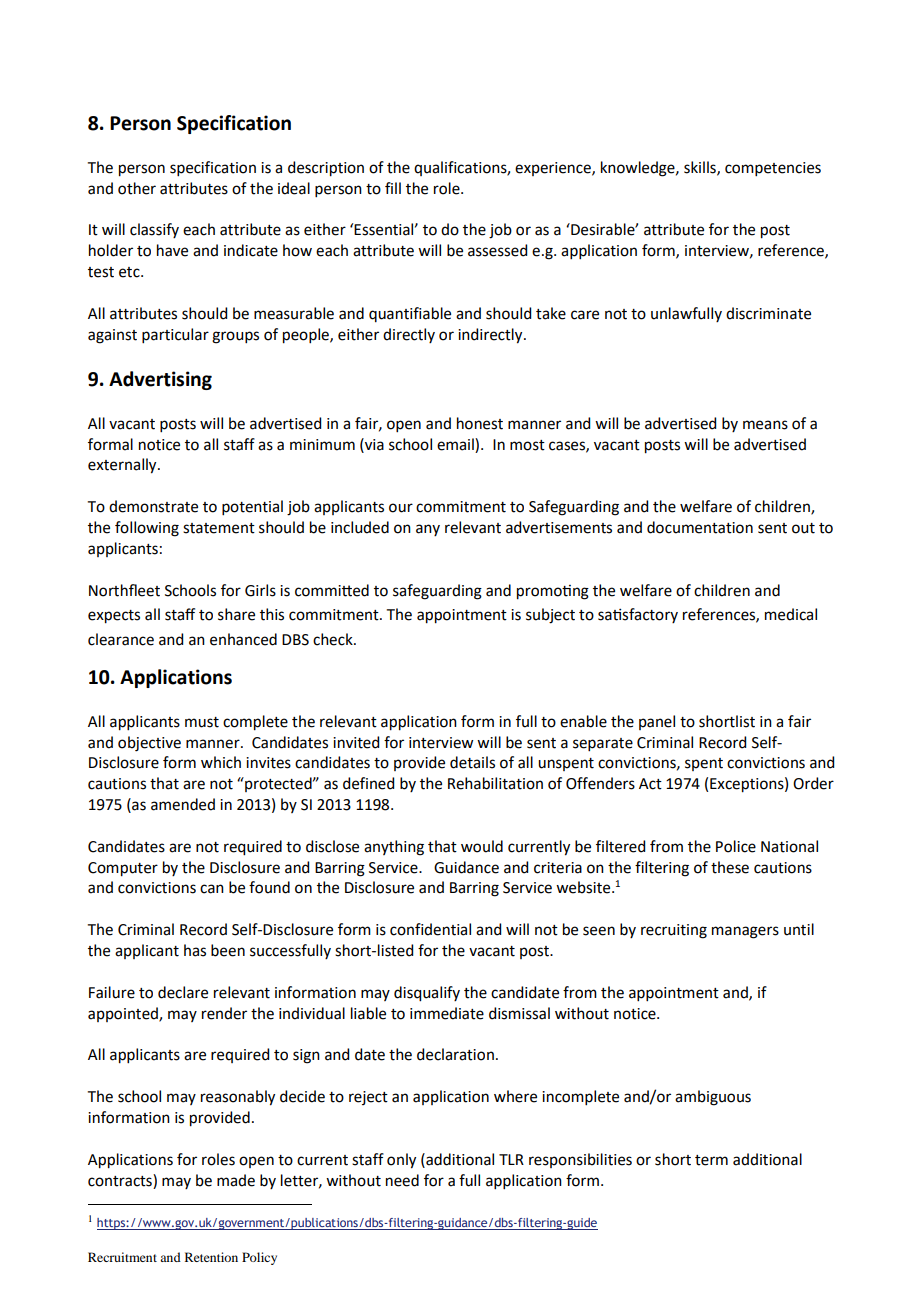 The height and width of the screenshot is (1308, 924). Describe the element at coordinates (183, 804) in the screenshot. I see `amended` at that location.
